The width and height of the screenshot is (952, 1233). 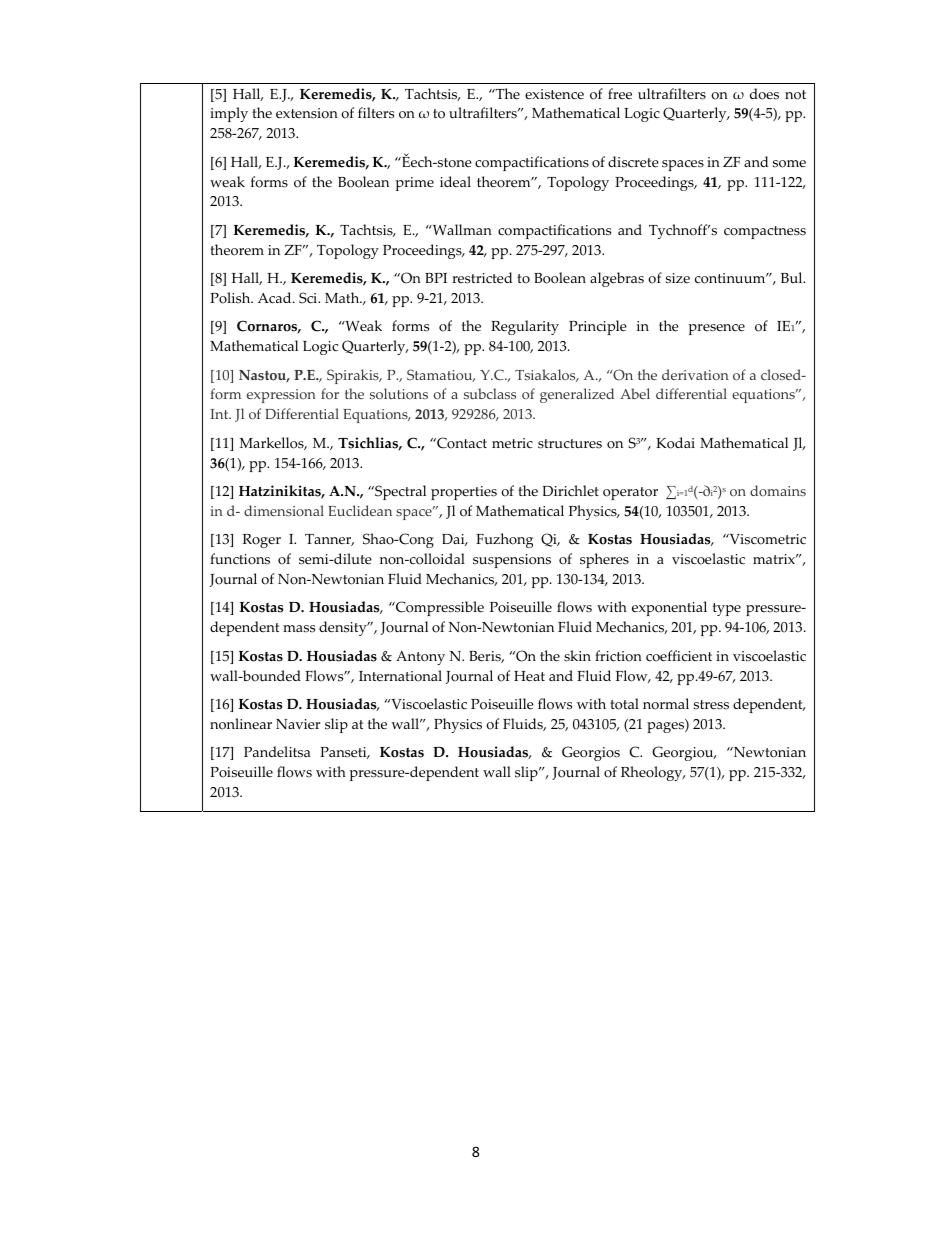 I want to click on Georgios, so click(x=591, y=753).
